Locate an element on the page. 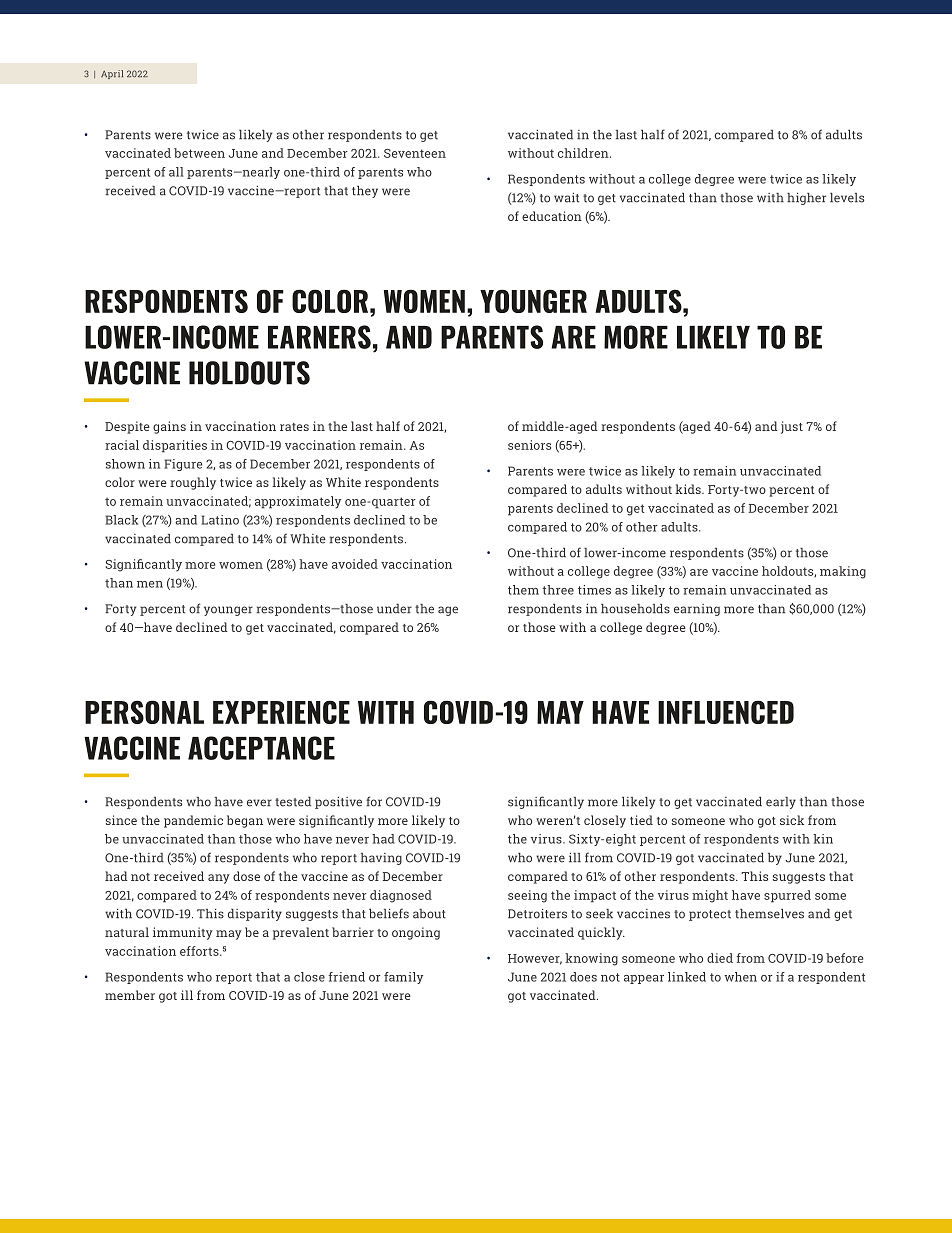 The width and height of the image is (952, 1233). Seventeen is located at coordinates (415, 153).
